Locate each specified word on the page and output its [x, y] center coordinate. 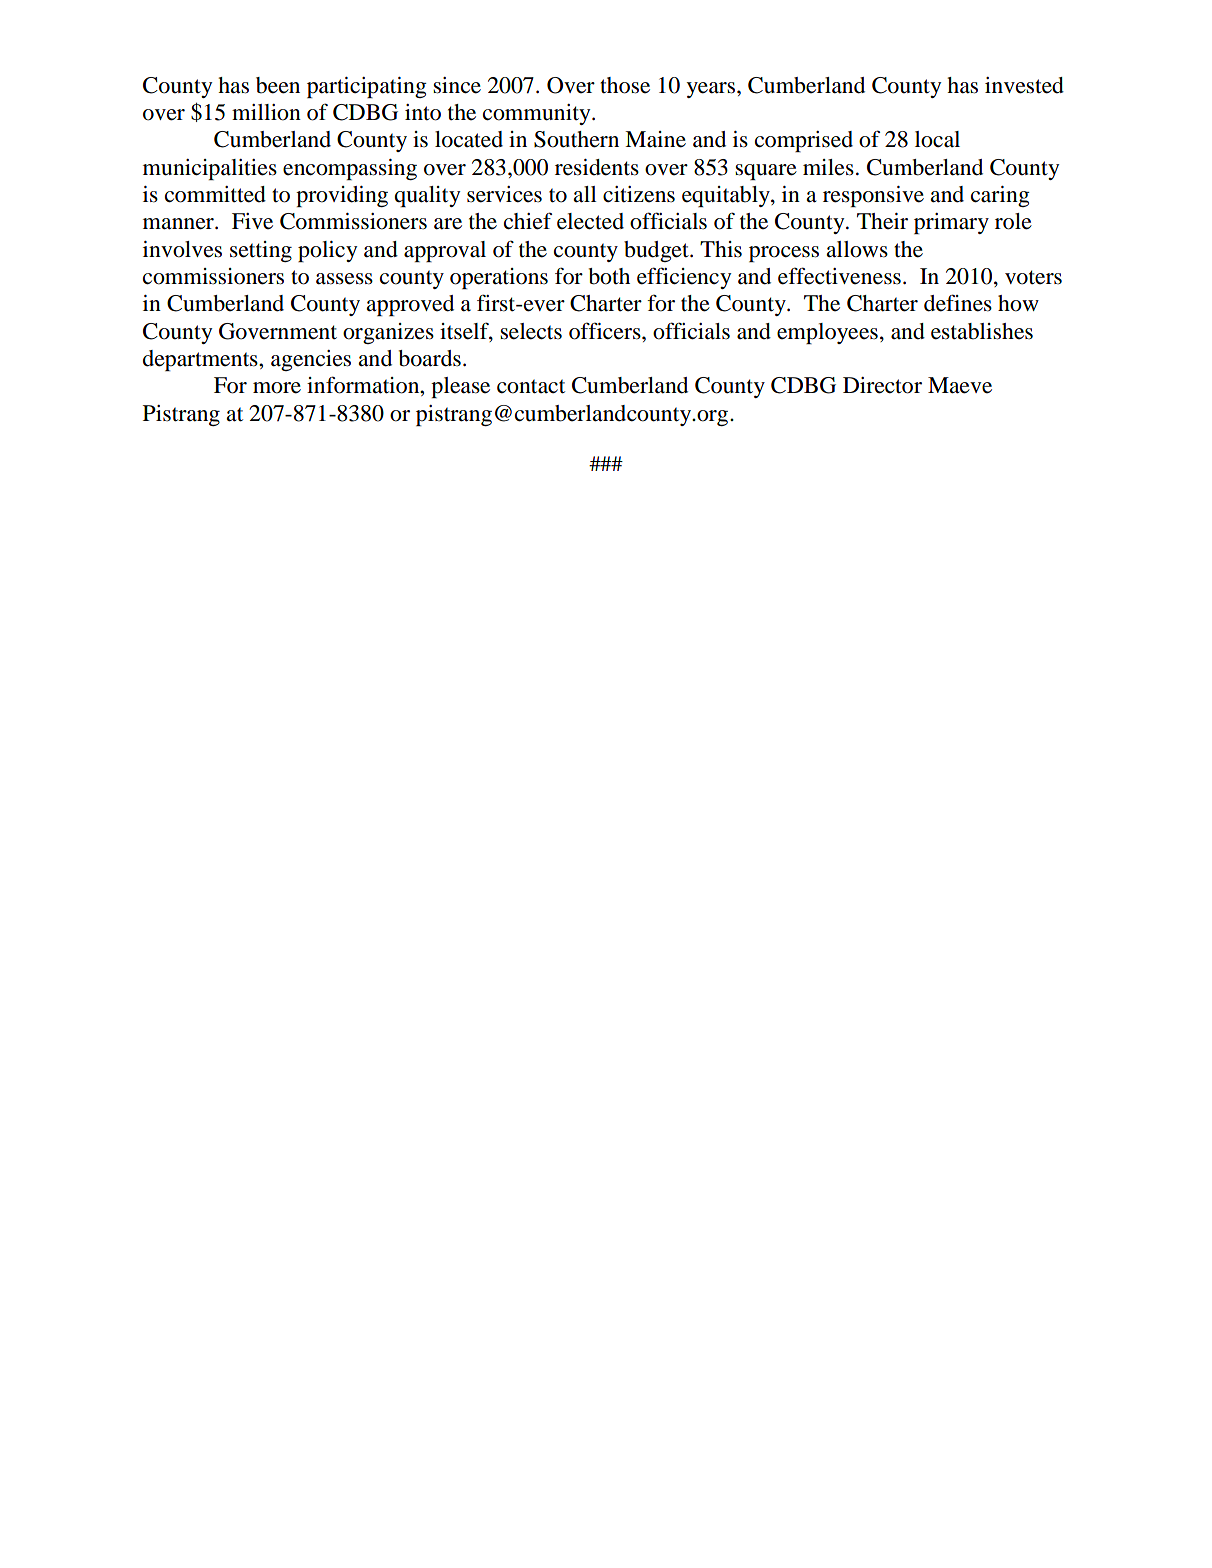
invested [1024, 85]
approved [410, 305]
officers [606, 331]
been [278, 85]
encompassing [350, 169]
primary [951, 223]
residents [597, 167]
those [625, 85]
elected [590, 221]
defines [958, 303]
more [277, 388]
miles [828, 167]
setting [261, 251]
